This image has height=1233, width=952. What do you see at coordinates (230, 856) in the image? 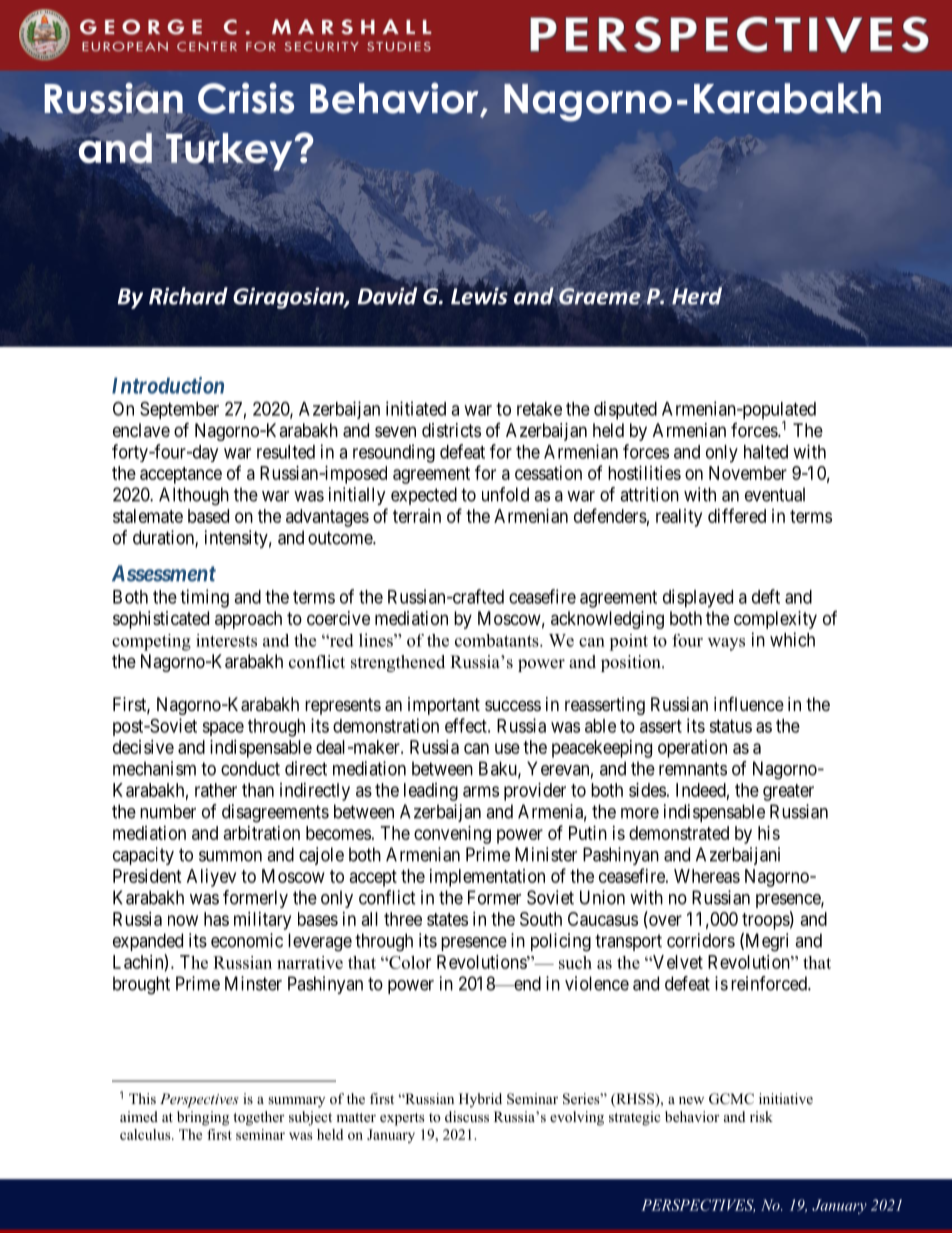
I see `summon` at bounding box center [230, 856].
